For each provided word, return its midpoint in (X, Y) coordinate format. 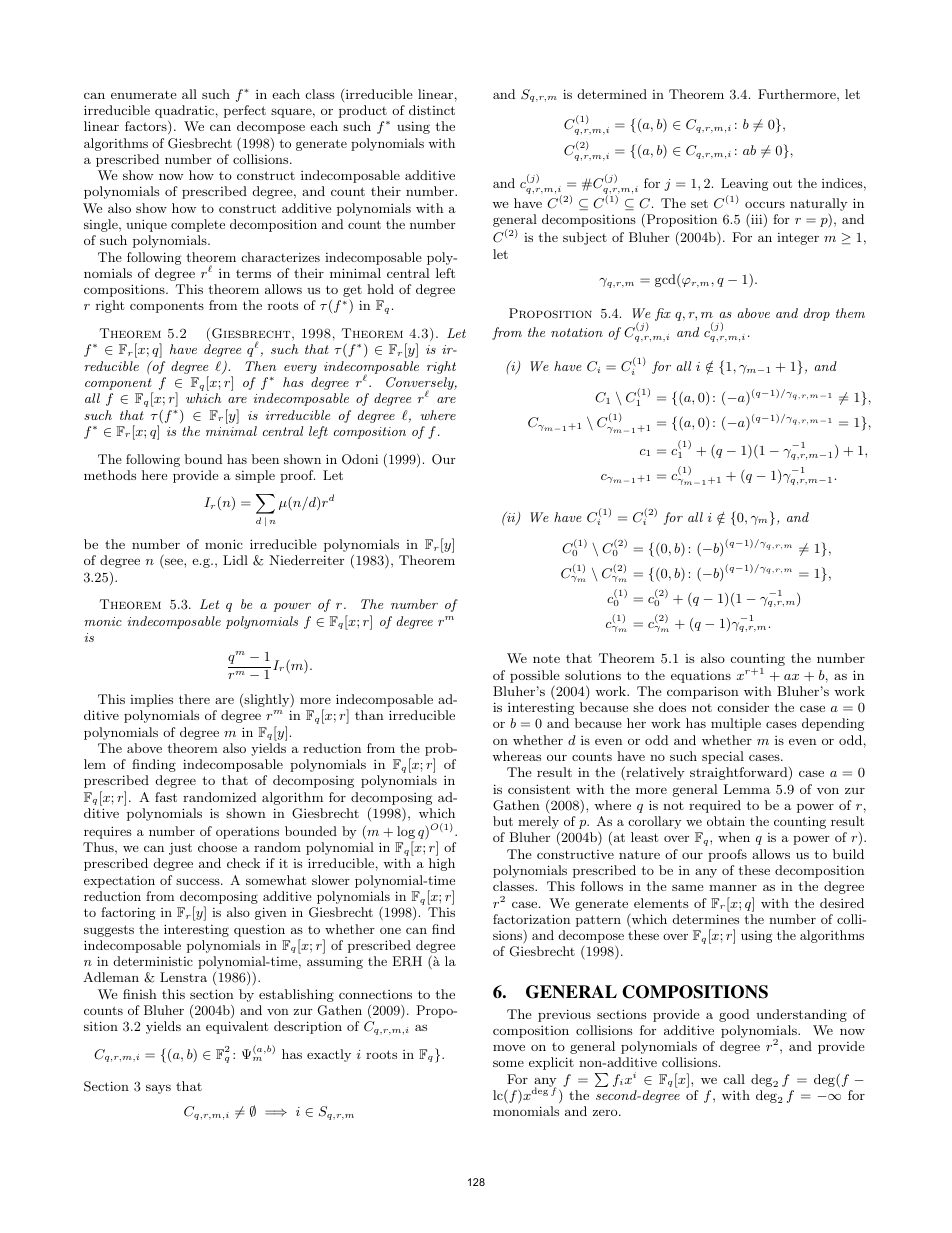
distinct (432, 110)
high (442, 864)
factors (147, 127)
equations (701, 676)
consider (743, 707)
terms (253, 274)
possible (535, 676)
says (158, 1089)
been (265, 459)
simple (255, 476)
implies (151, 700)
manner (733, 887)
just (180, 848)
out (782, 183)
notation (577, 332)
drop (817, 314)
